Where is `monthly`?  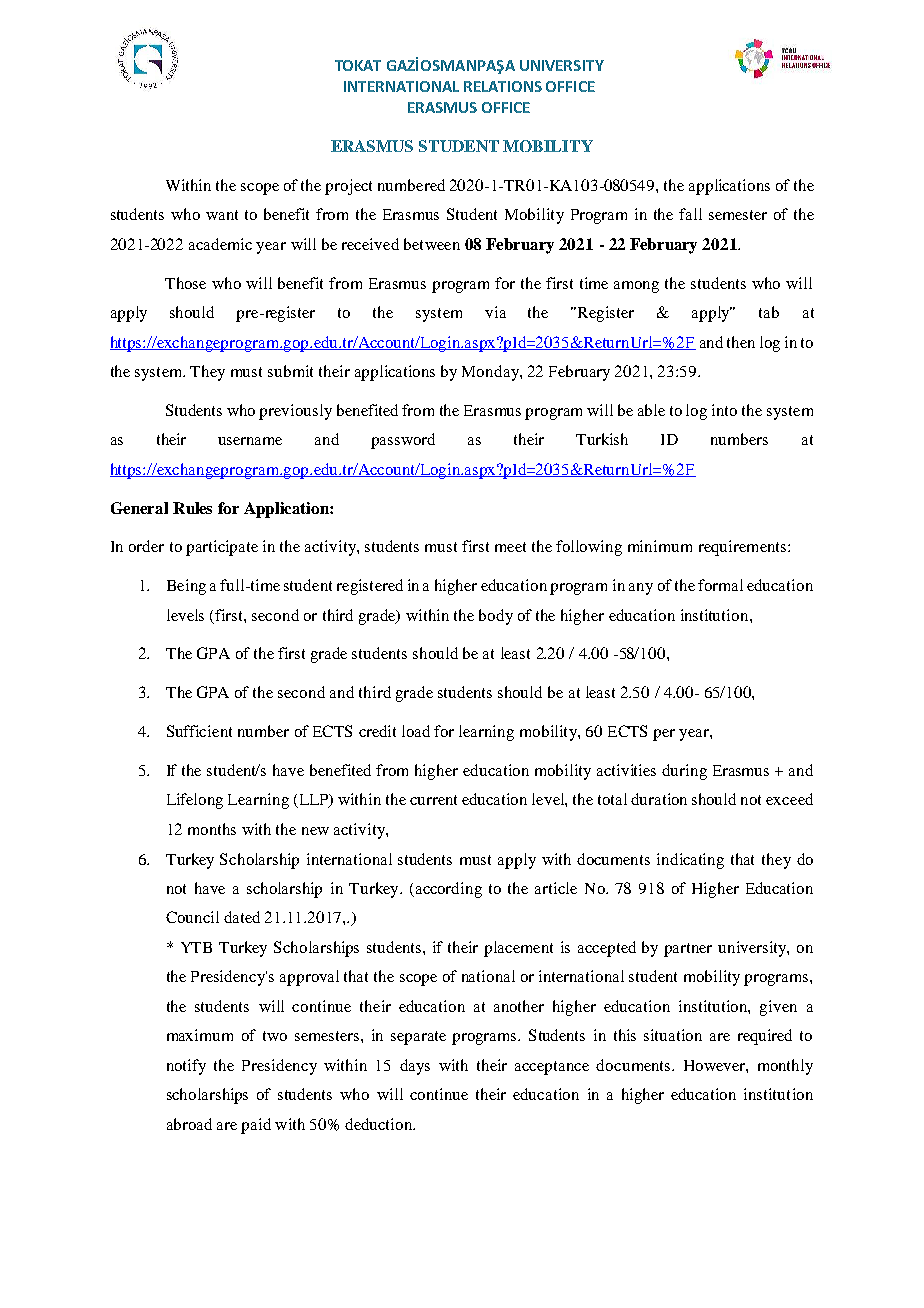 monthly is located at coordinates (785, 1067).
